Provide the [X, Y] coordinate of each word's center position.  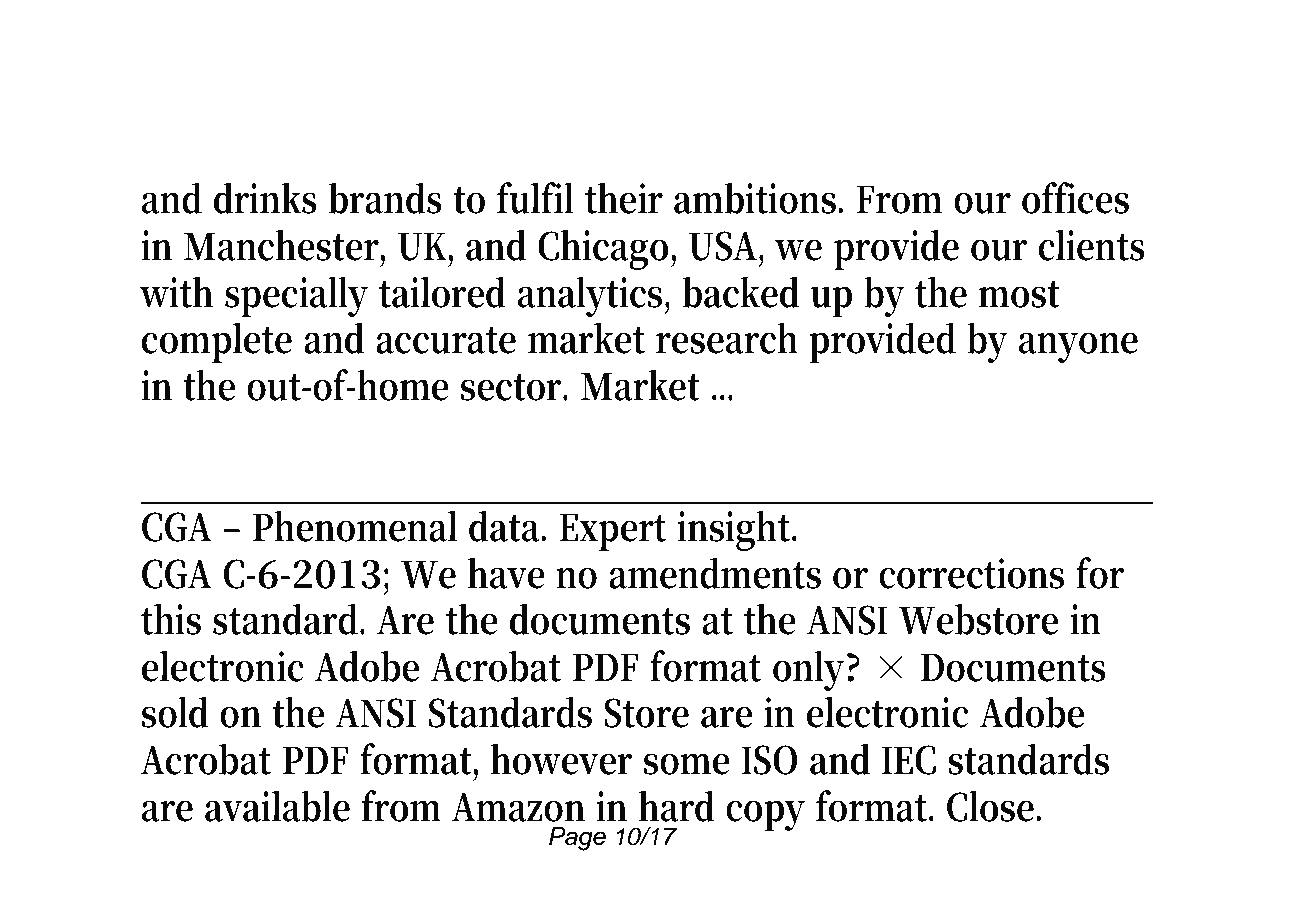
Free [321, 75]
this [171, 619]
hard [677, 806]
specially [296, 296]
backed [741, 292]
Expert [612, 532]
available [277, 806]
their [623, 198]
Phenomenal [354, 526]
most [1019, 294]
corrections [971, 573]
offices [1075, 198]
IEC [909, 760]
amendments [715, 573]
